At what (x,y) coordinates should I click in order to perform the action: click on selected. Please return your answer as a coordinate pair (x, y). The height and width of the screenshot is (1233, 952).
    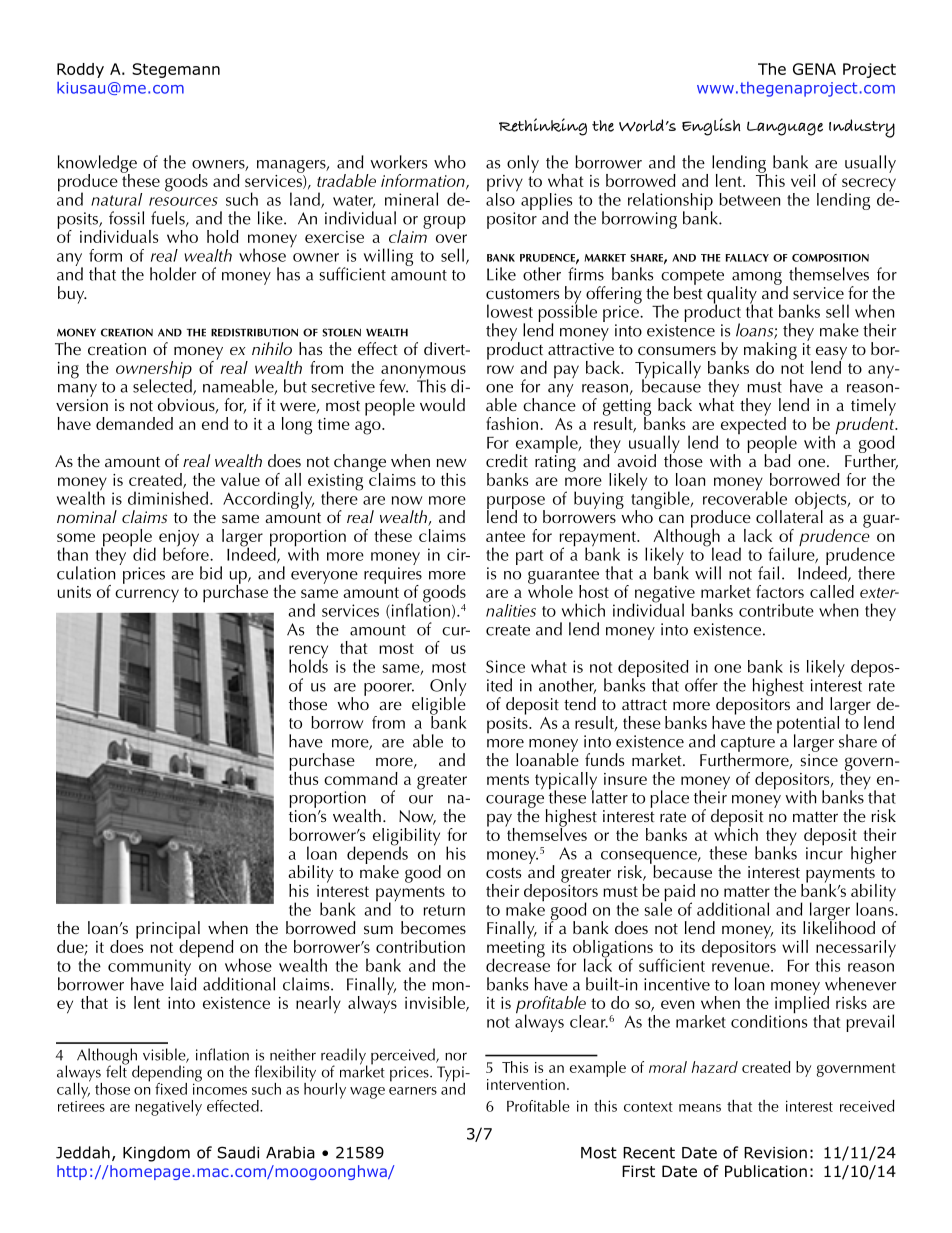
    Looking at the image, I should click on (163, 386).
